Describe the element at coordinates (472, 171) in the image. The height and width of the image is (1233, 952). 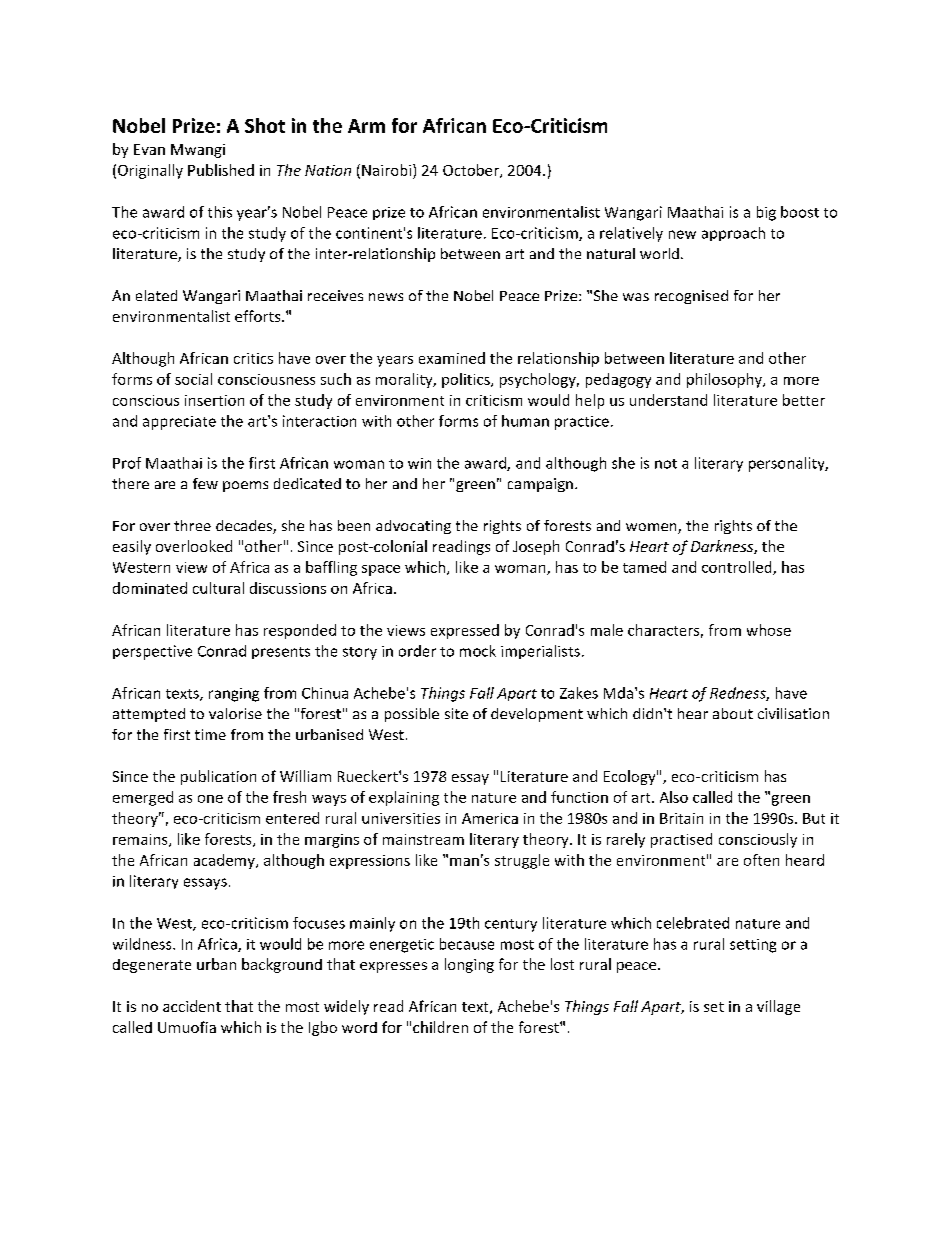
I see `October` at that location.
